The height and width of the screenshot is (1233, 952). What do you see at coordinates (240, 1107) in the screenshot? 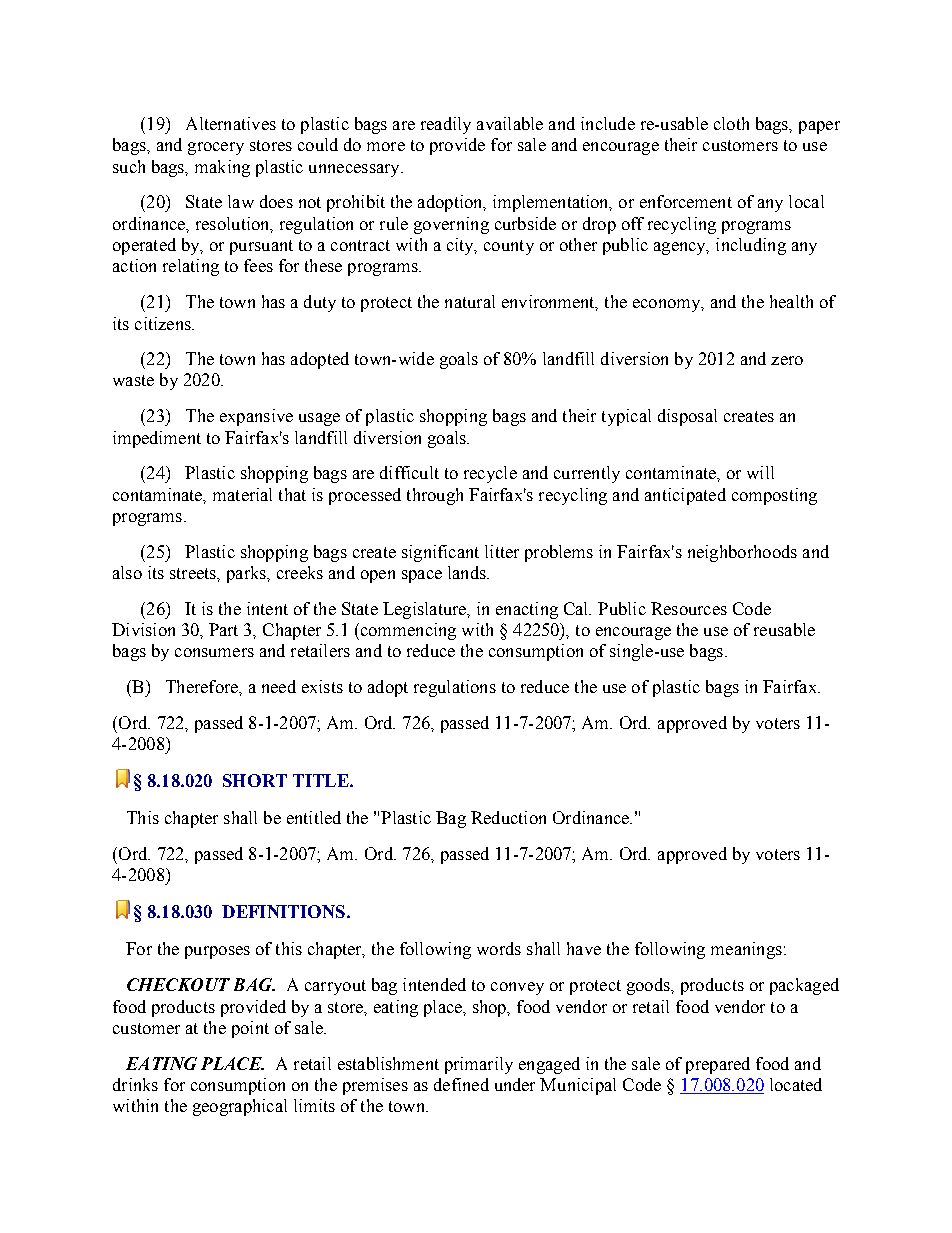
I see `geographical` at bounding box center [240, 1107].
